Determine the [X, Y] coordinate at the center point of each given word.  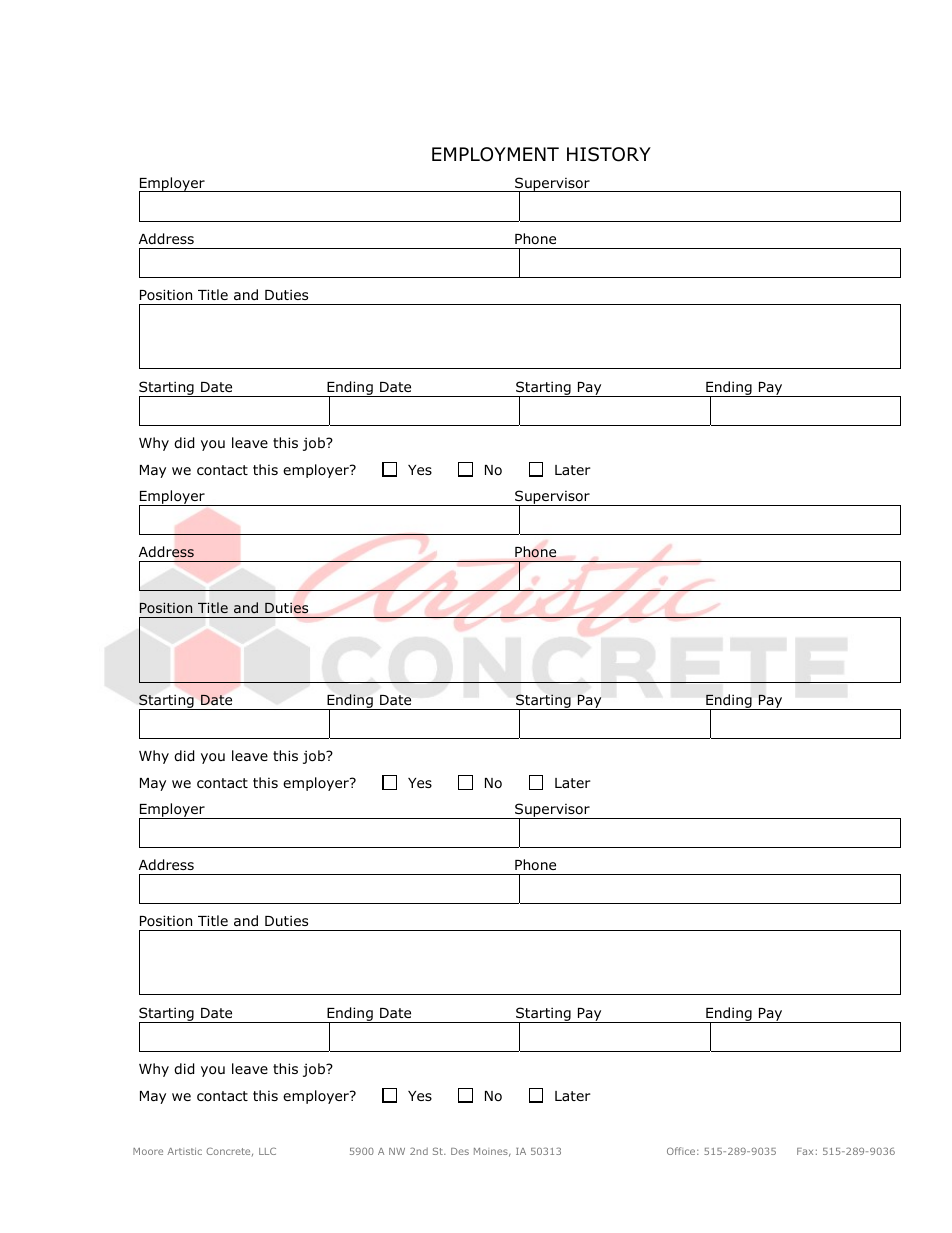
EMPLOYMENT [495, 154]
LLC [267, 1151]
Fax [805, 1151]
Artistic [184, 1151]
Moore [148, 1151]
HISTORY [609, 154]
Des [460, 1151]
